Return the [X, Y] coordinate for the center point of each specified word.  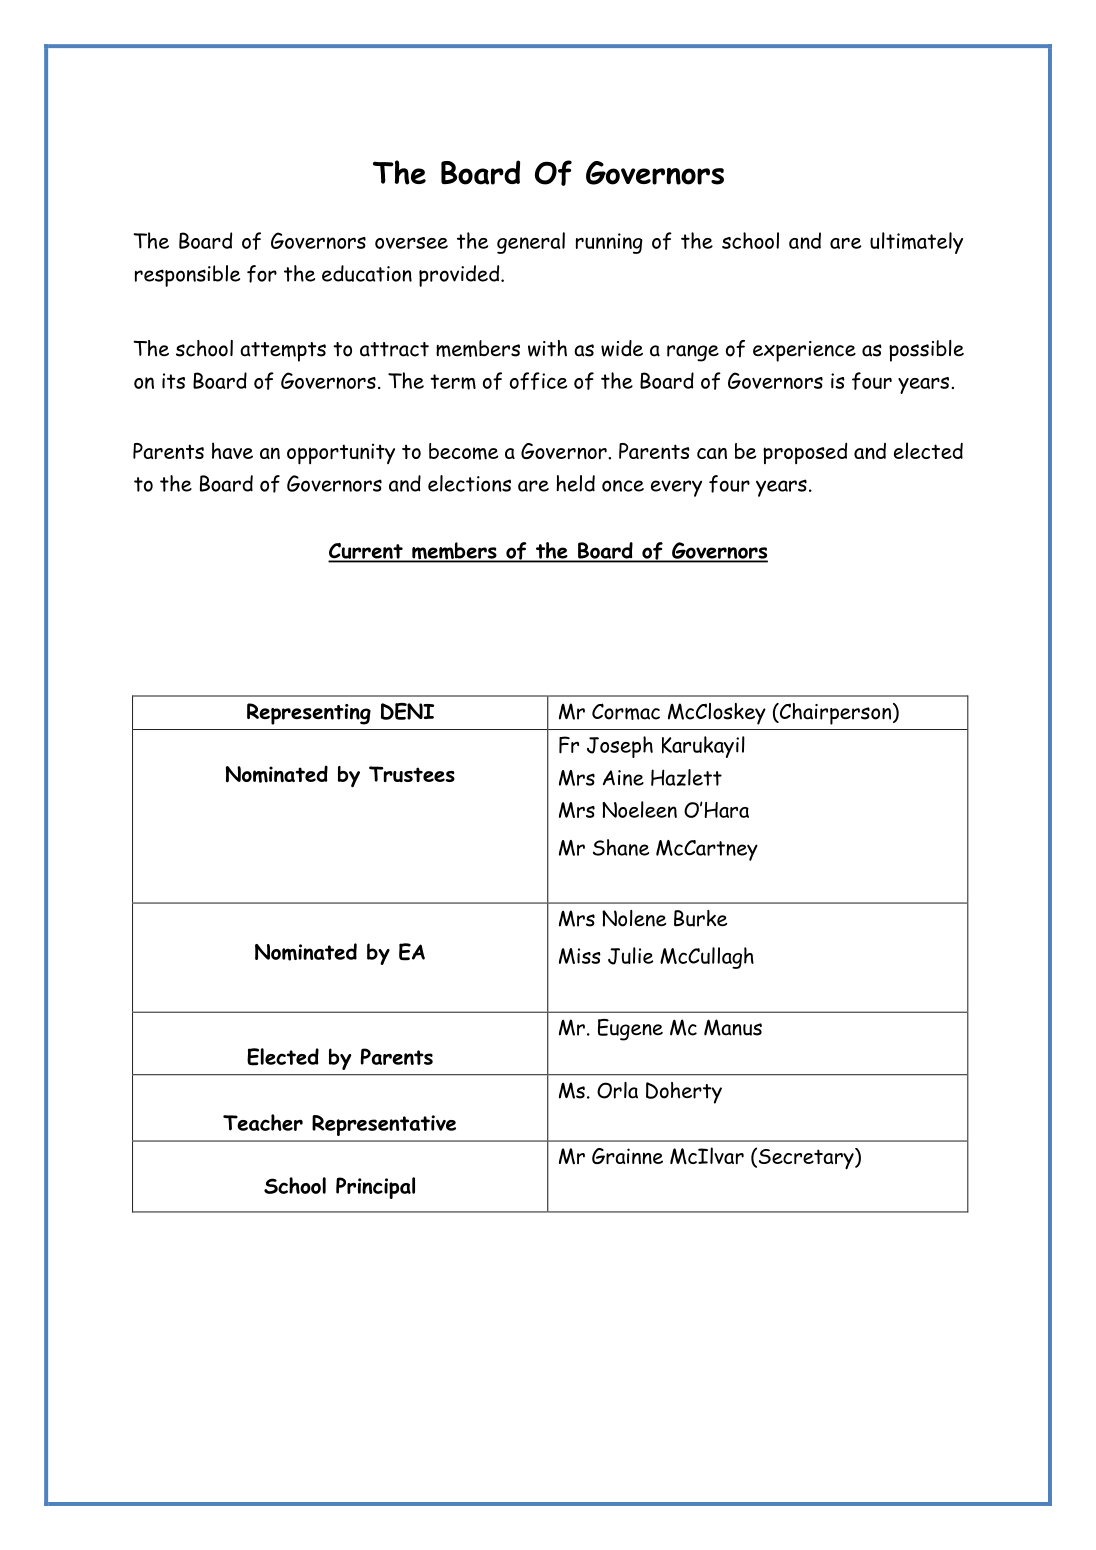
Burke [700, 918]
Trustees [412, 774]
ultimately [916, 243]
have [232, 450]
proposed [805, 453]
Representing [309, 714]
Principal [375, 1188]
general [531, 243]
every [676, 488]
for [262, 274]
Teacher [263, 1122]
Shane [621, 847]
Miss [580, 956]
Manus [733, 1027]
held [575, 483]
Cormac [626, 711]
